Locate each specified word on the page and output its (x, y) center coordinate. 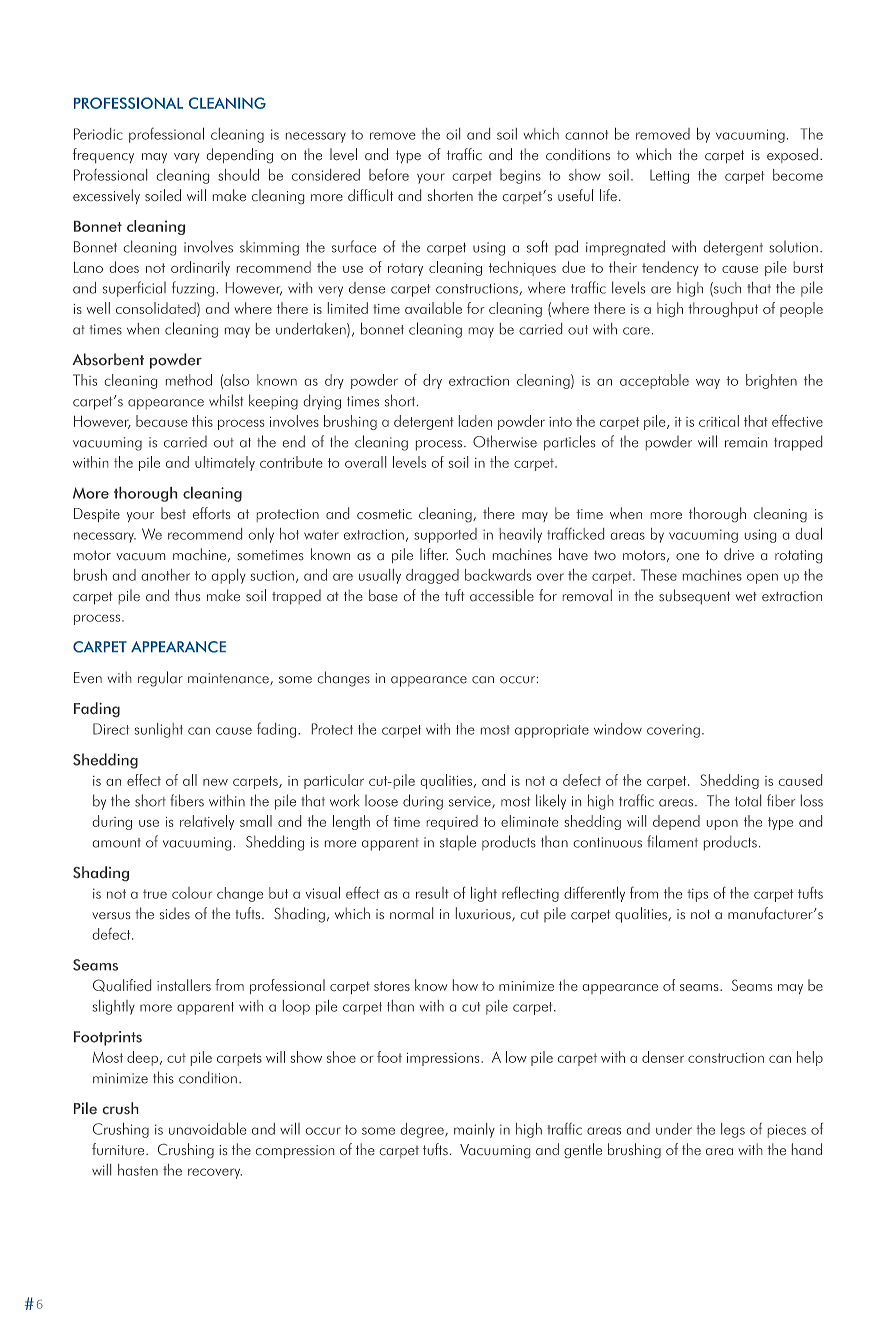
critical (719, 421)
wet (746, 596)
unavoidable (207, 1129)
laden (475, 421)
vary (186, 158)
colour (192, 893)
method (189, 380)
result (432, 893)
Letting (669, 177)
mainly (474, 1130)
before (389, 175)
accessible (502, 595)
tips (697, 895)
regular (160, 679)
